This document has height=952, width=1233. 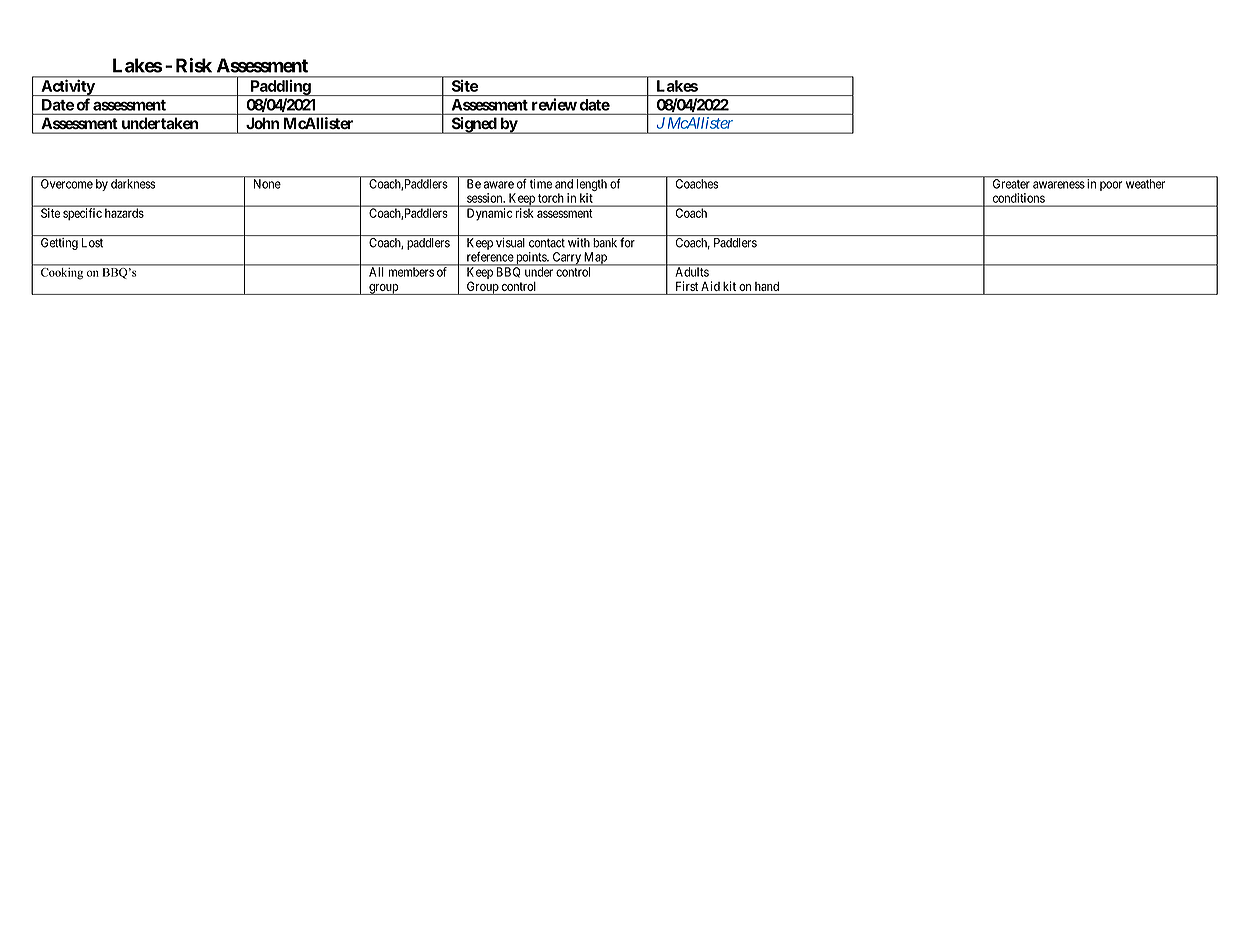 I want to click on Cooking, so click(x=62, y=272).
